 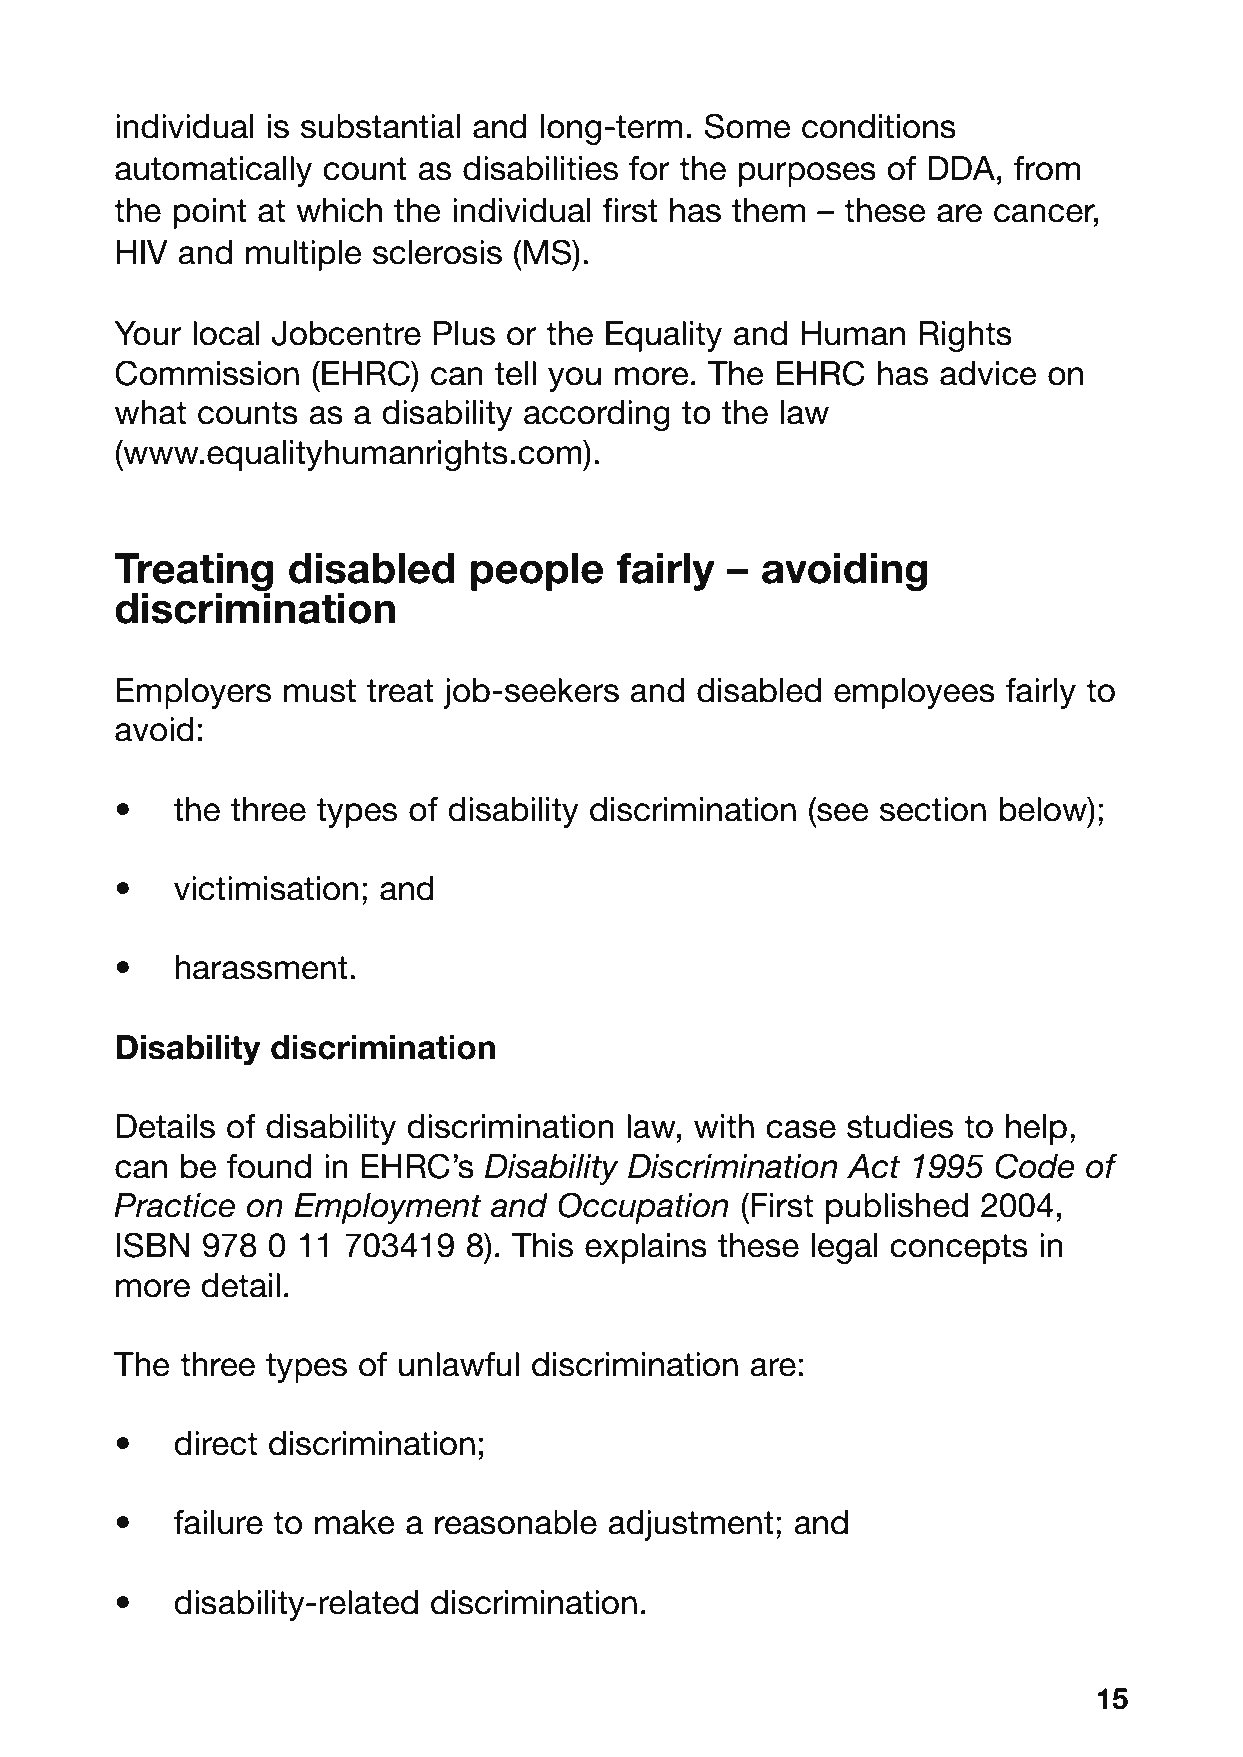 What do you see at coordinates (194, 693) in the screenshot?
I see `Employers` at bounding box center [194, 693].
